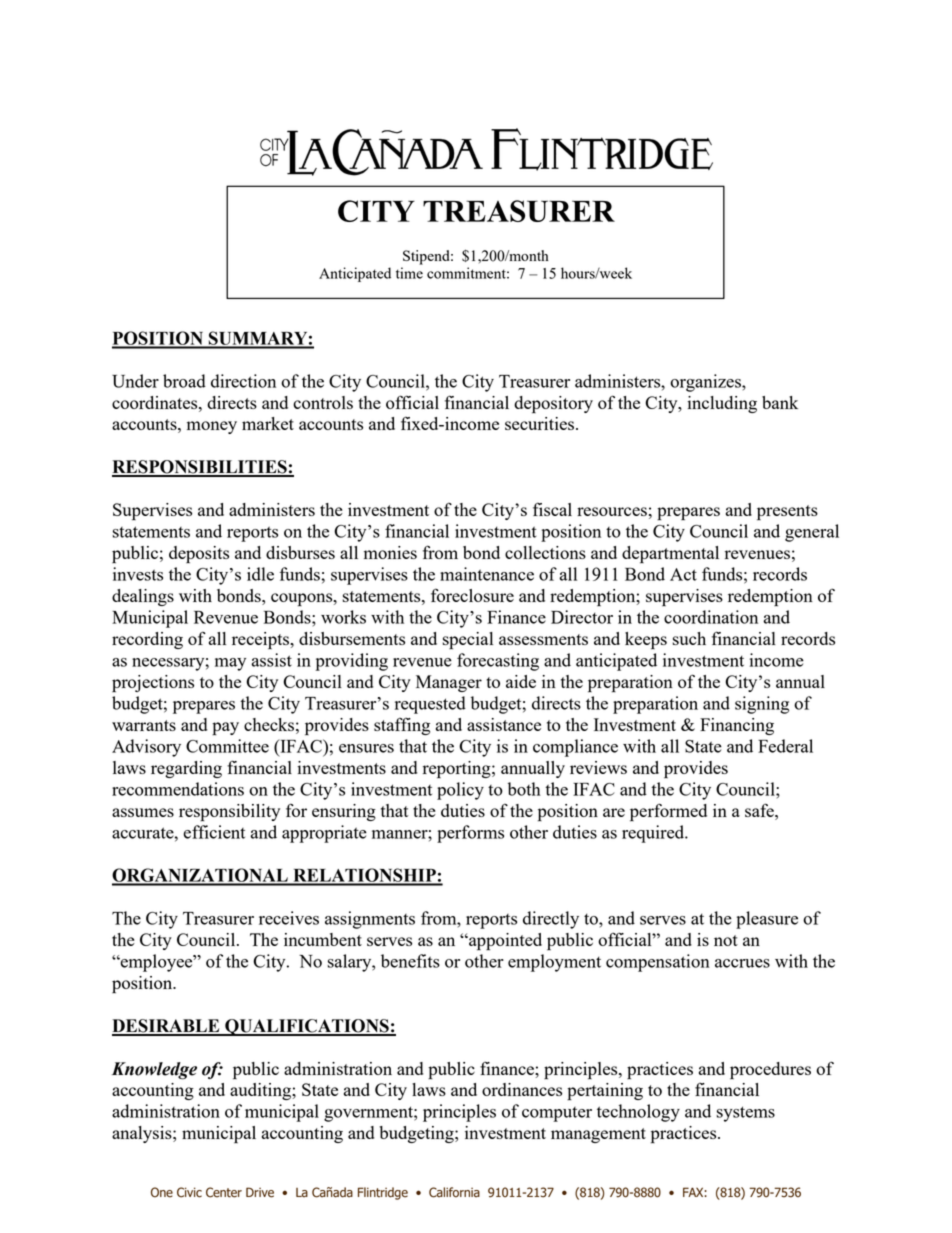 The image size is (952, 1233). Describe the element at coordinates (468, 641) in the document. I see `special` at that location.
